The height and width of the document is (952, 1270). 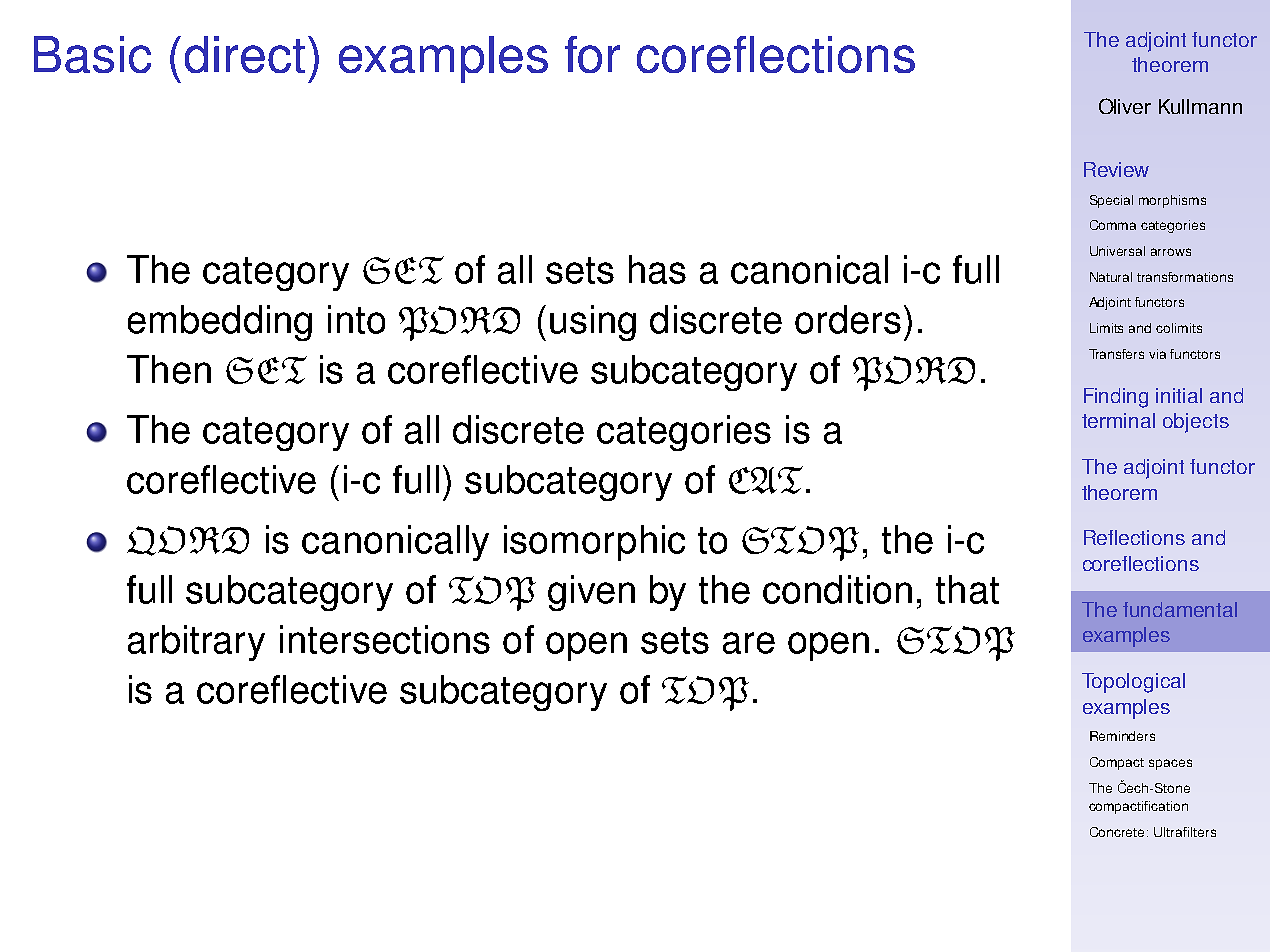 I want to click on arbitrary, so click(x=196, y=643).
